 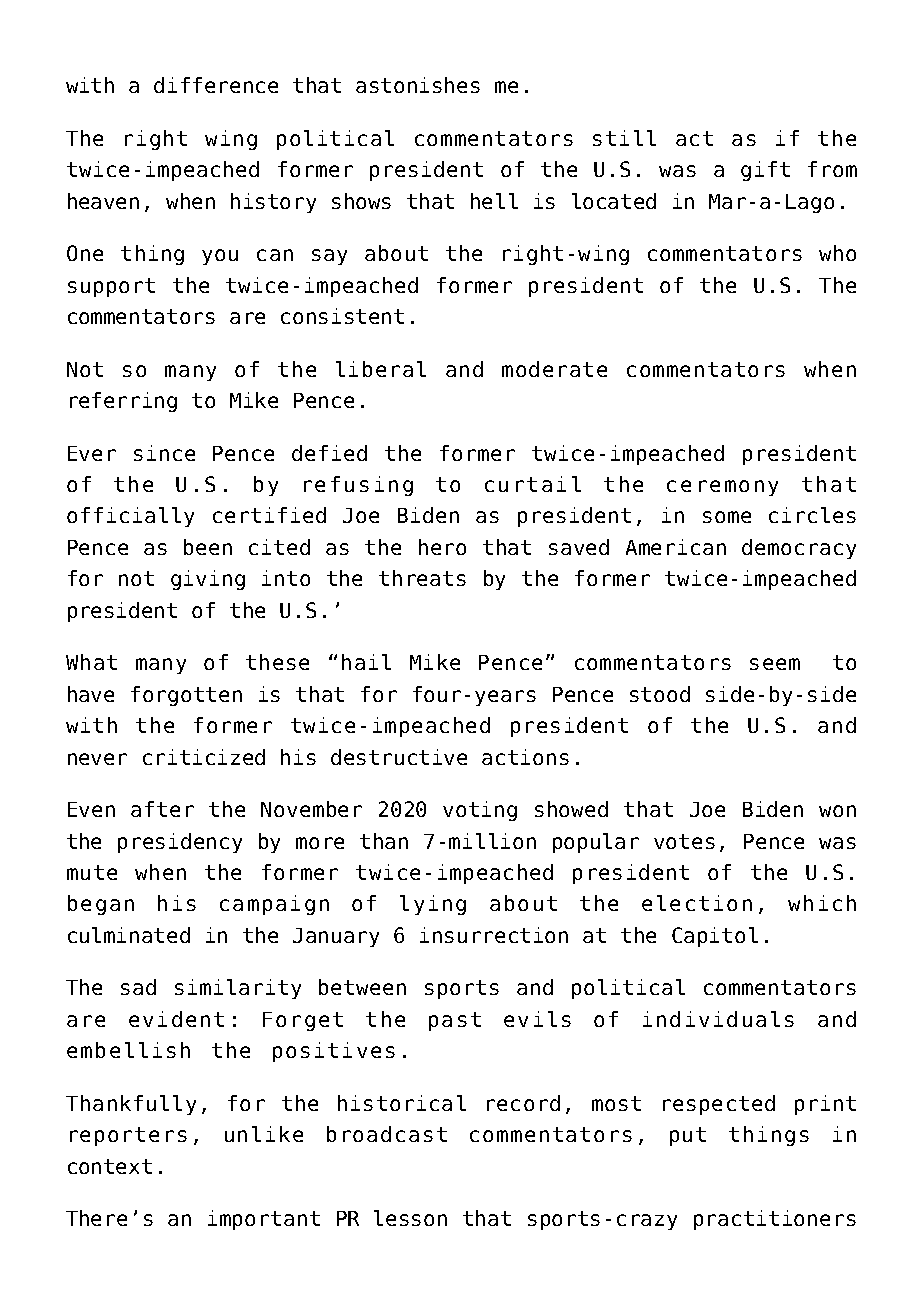 I want to click on culminated, so click(x=129, y=935).
